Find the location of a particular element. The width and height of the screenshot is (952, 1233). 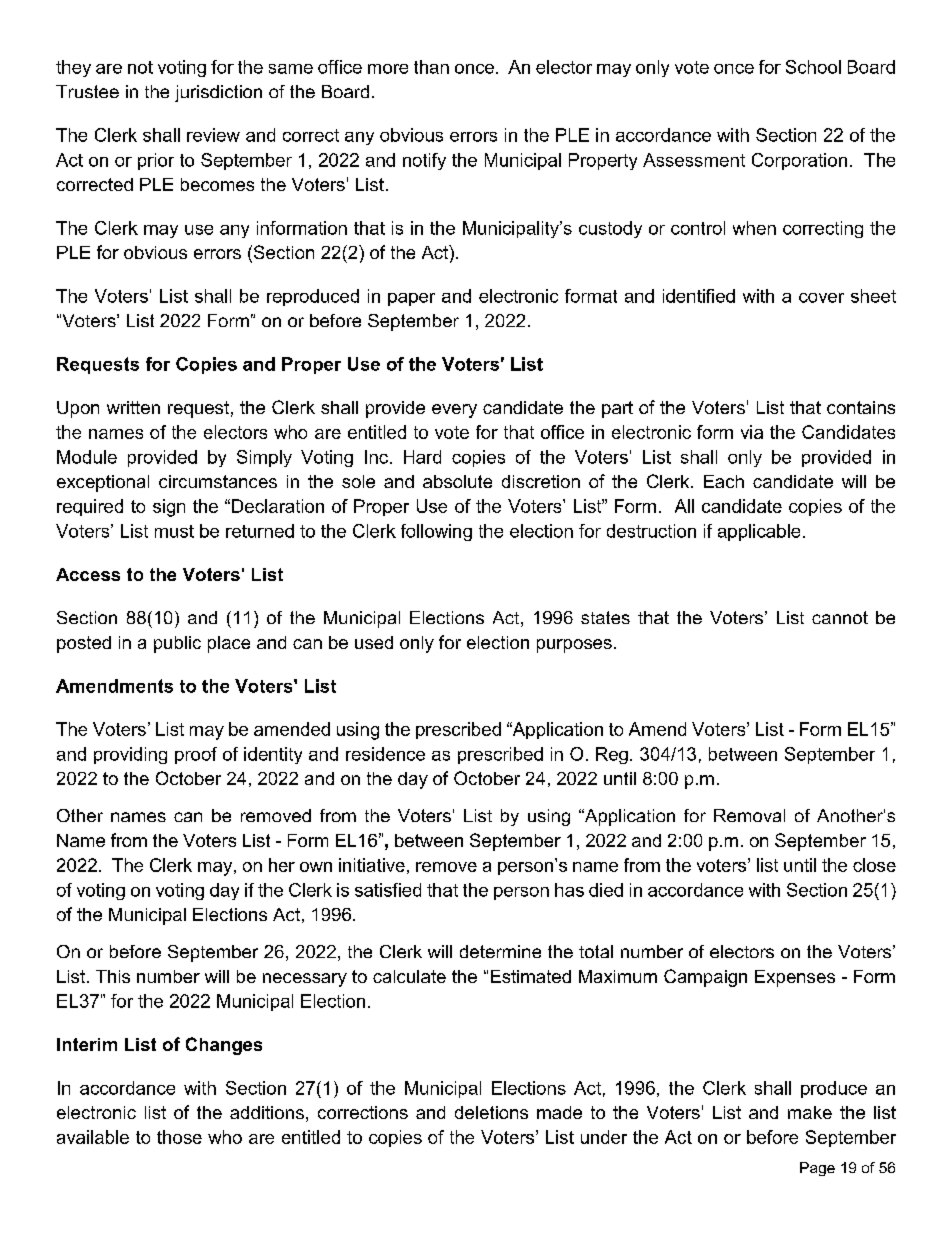

satisfied is located at coordinates (388, 890).
